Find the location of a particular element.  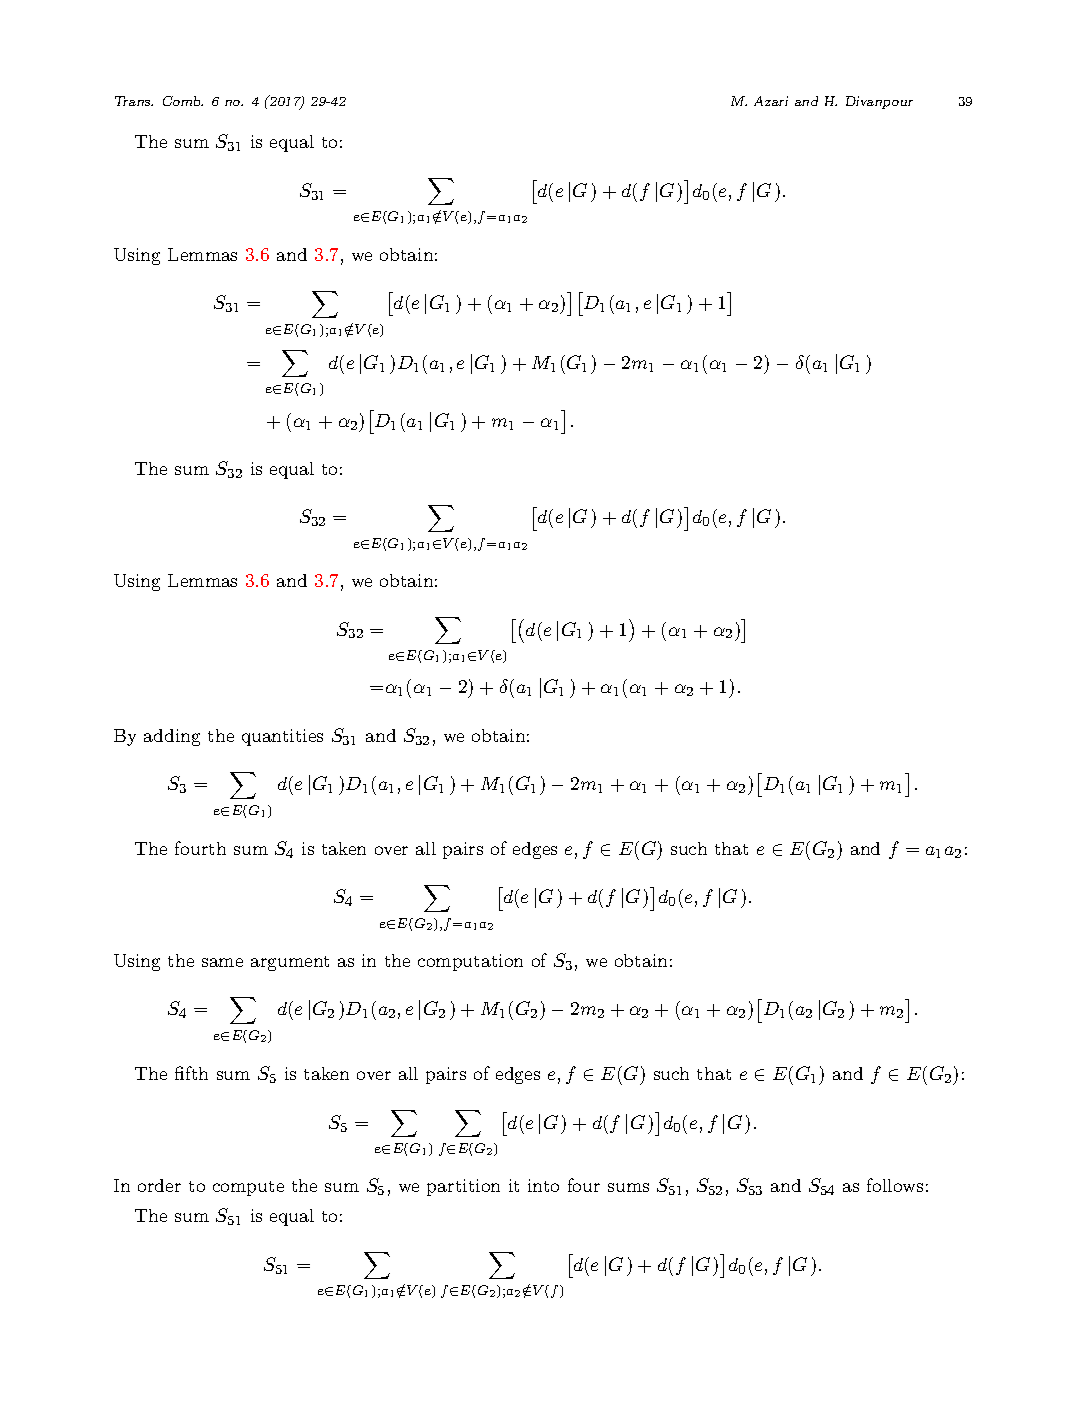

Comb is located at coordinates (183, 101).
